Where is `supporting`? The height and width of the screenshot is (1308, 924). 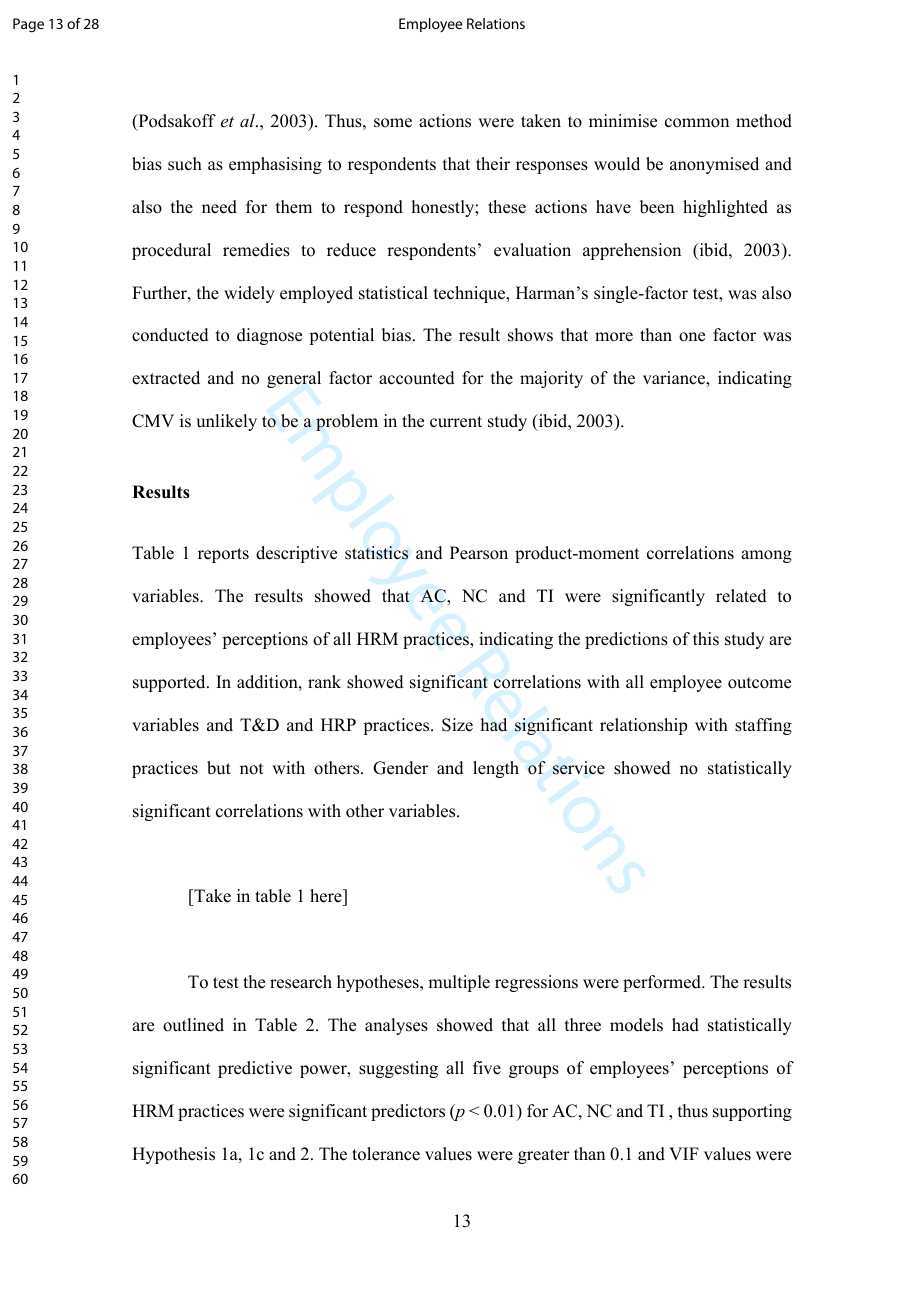
supporting is located at coordinates (752, 1112).
